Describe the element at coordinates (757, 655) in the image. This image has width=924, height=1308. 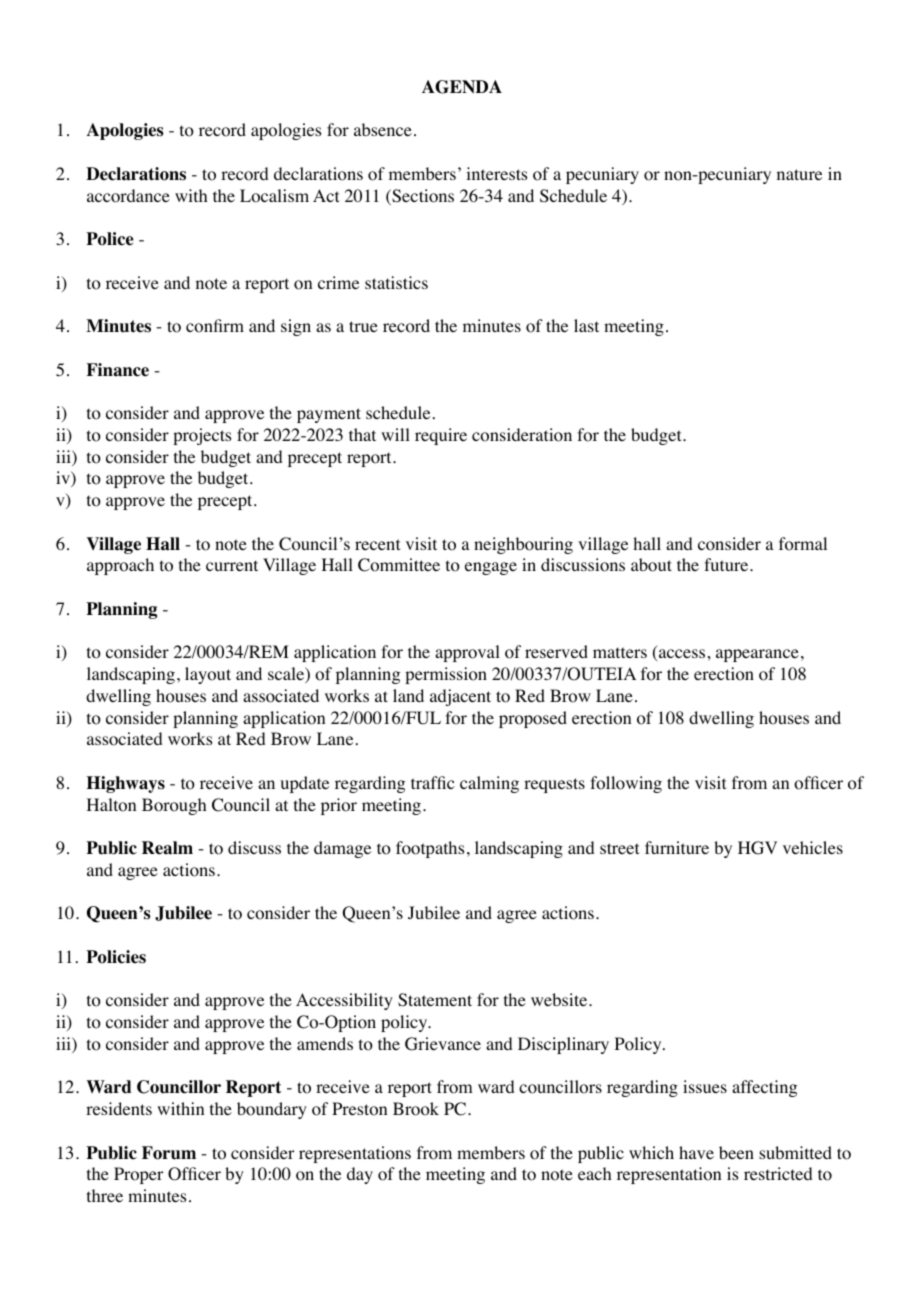
I see `appearance` at that location.
